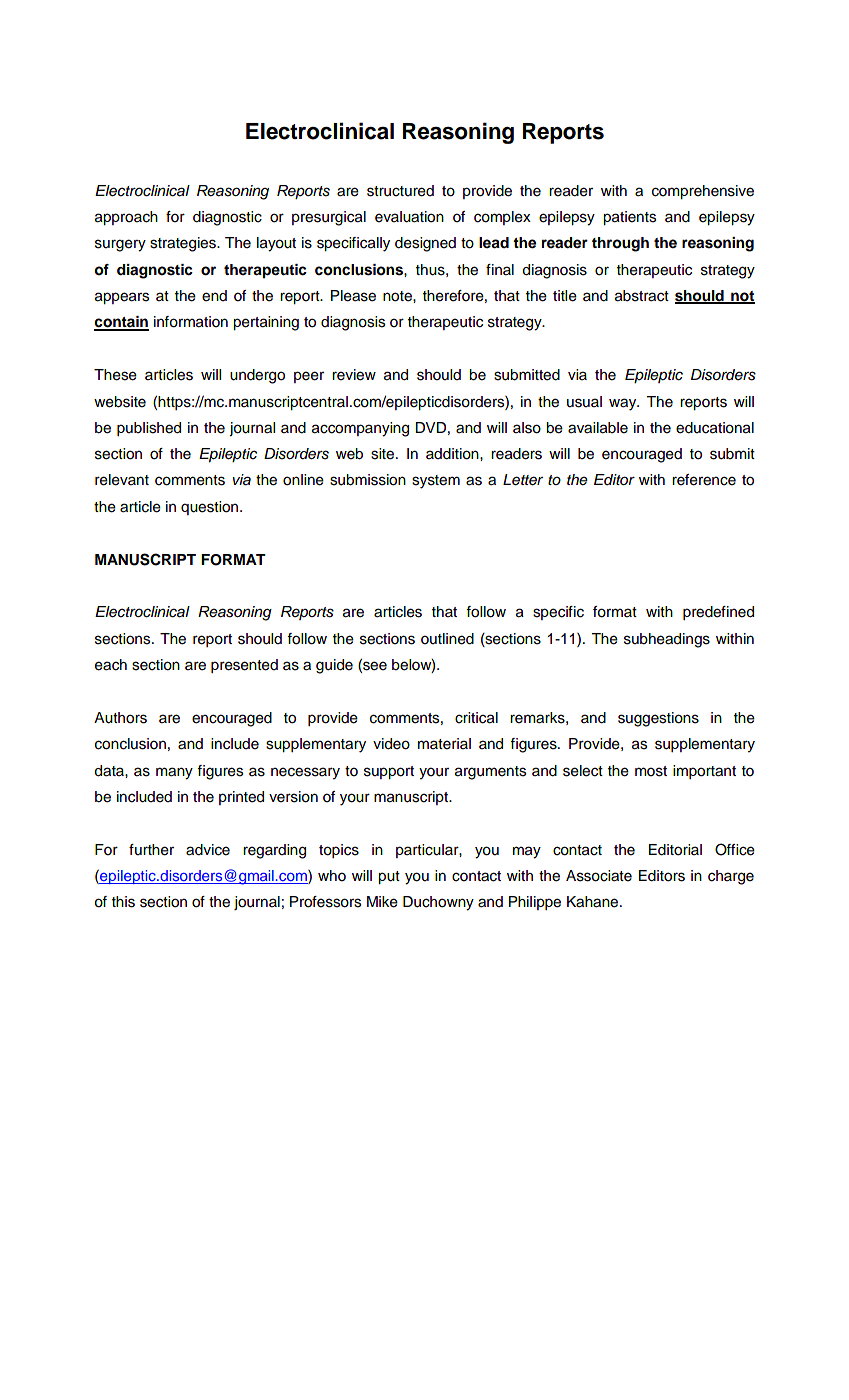 Image resolution: width=849 pixels, height=1400 pixels. I want to click on put, so click(389, 877).
